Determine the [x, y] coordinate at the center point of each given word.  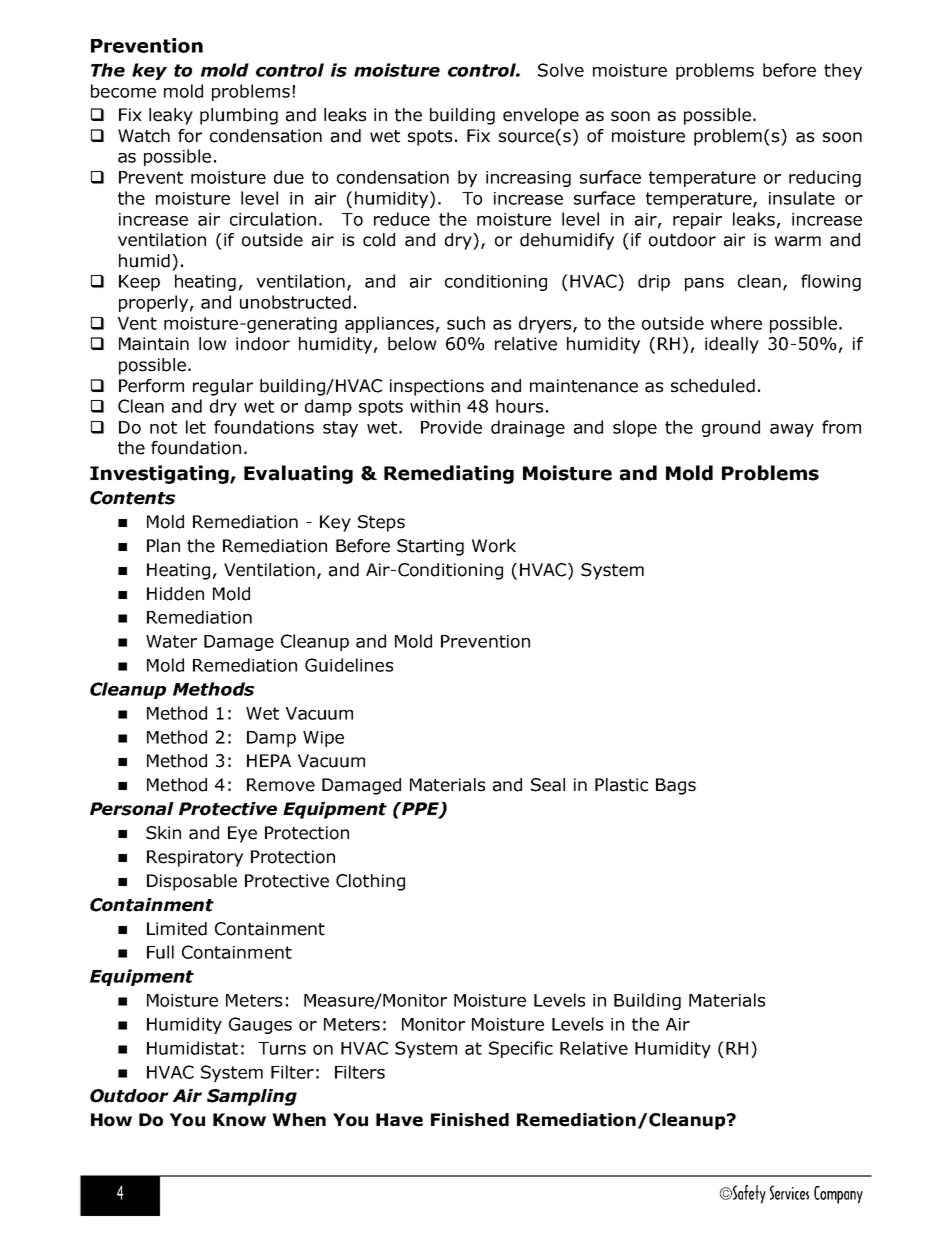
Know [239, 1120]
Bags [676, 786]
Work [494, 546]
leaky [171, 116]
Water [171, 641]
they [843, 71]
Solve [561, 70]
